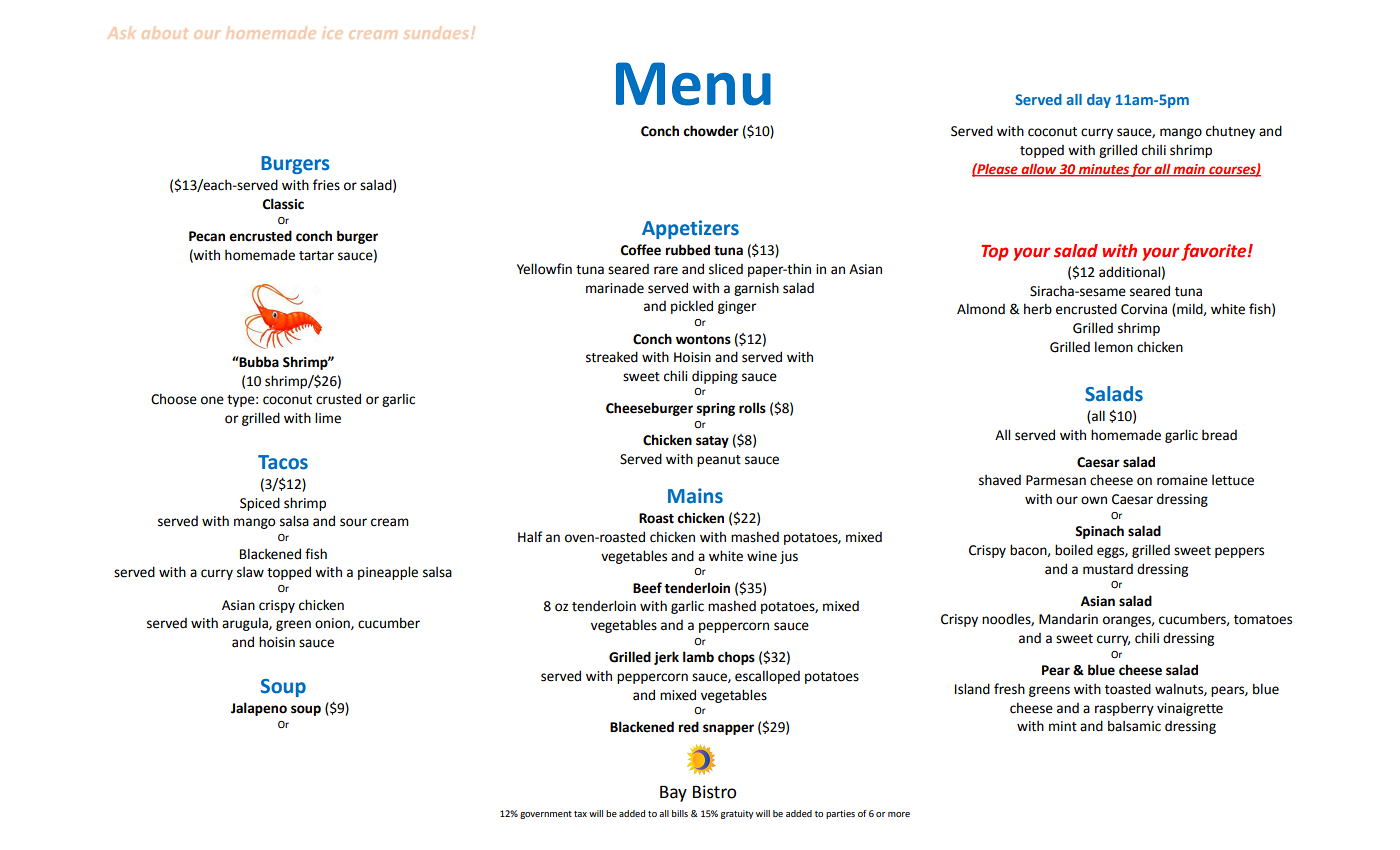 Image resolution: width=1400 pixels, height=850 pixels. Describe the element at coordinates (250, 572) in the screenshot. I see `slaw` at that location.
